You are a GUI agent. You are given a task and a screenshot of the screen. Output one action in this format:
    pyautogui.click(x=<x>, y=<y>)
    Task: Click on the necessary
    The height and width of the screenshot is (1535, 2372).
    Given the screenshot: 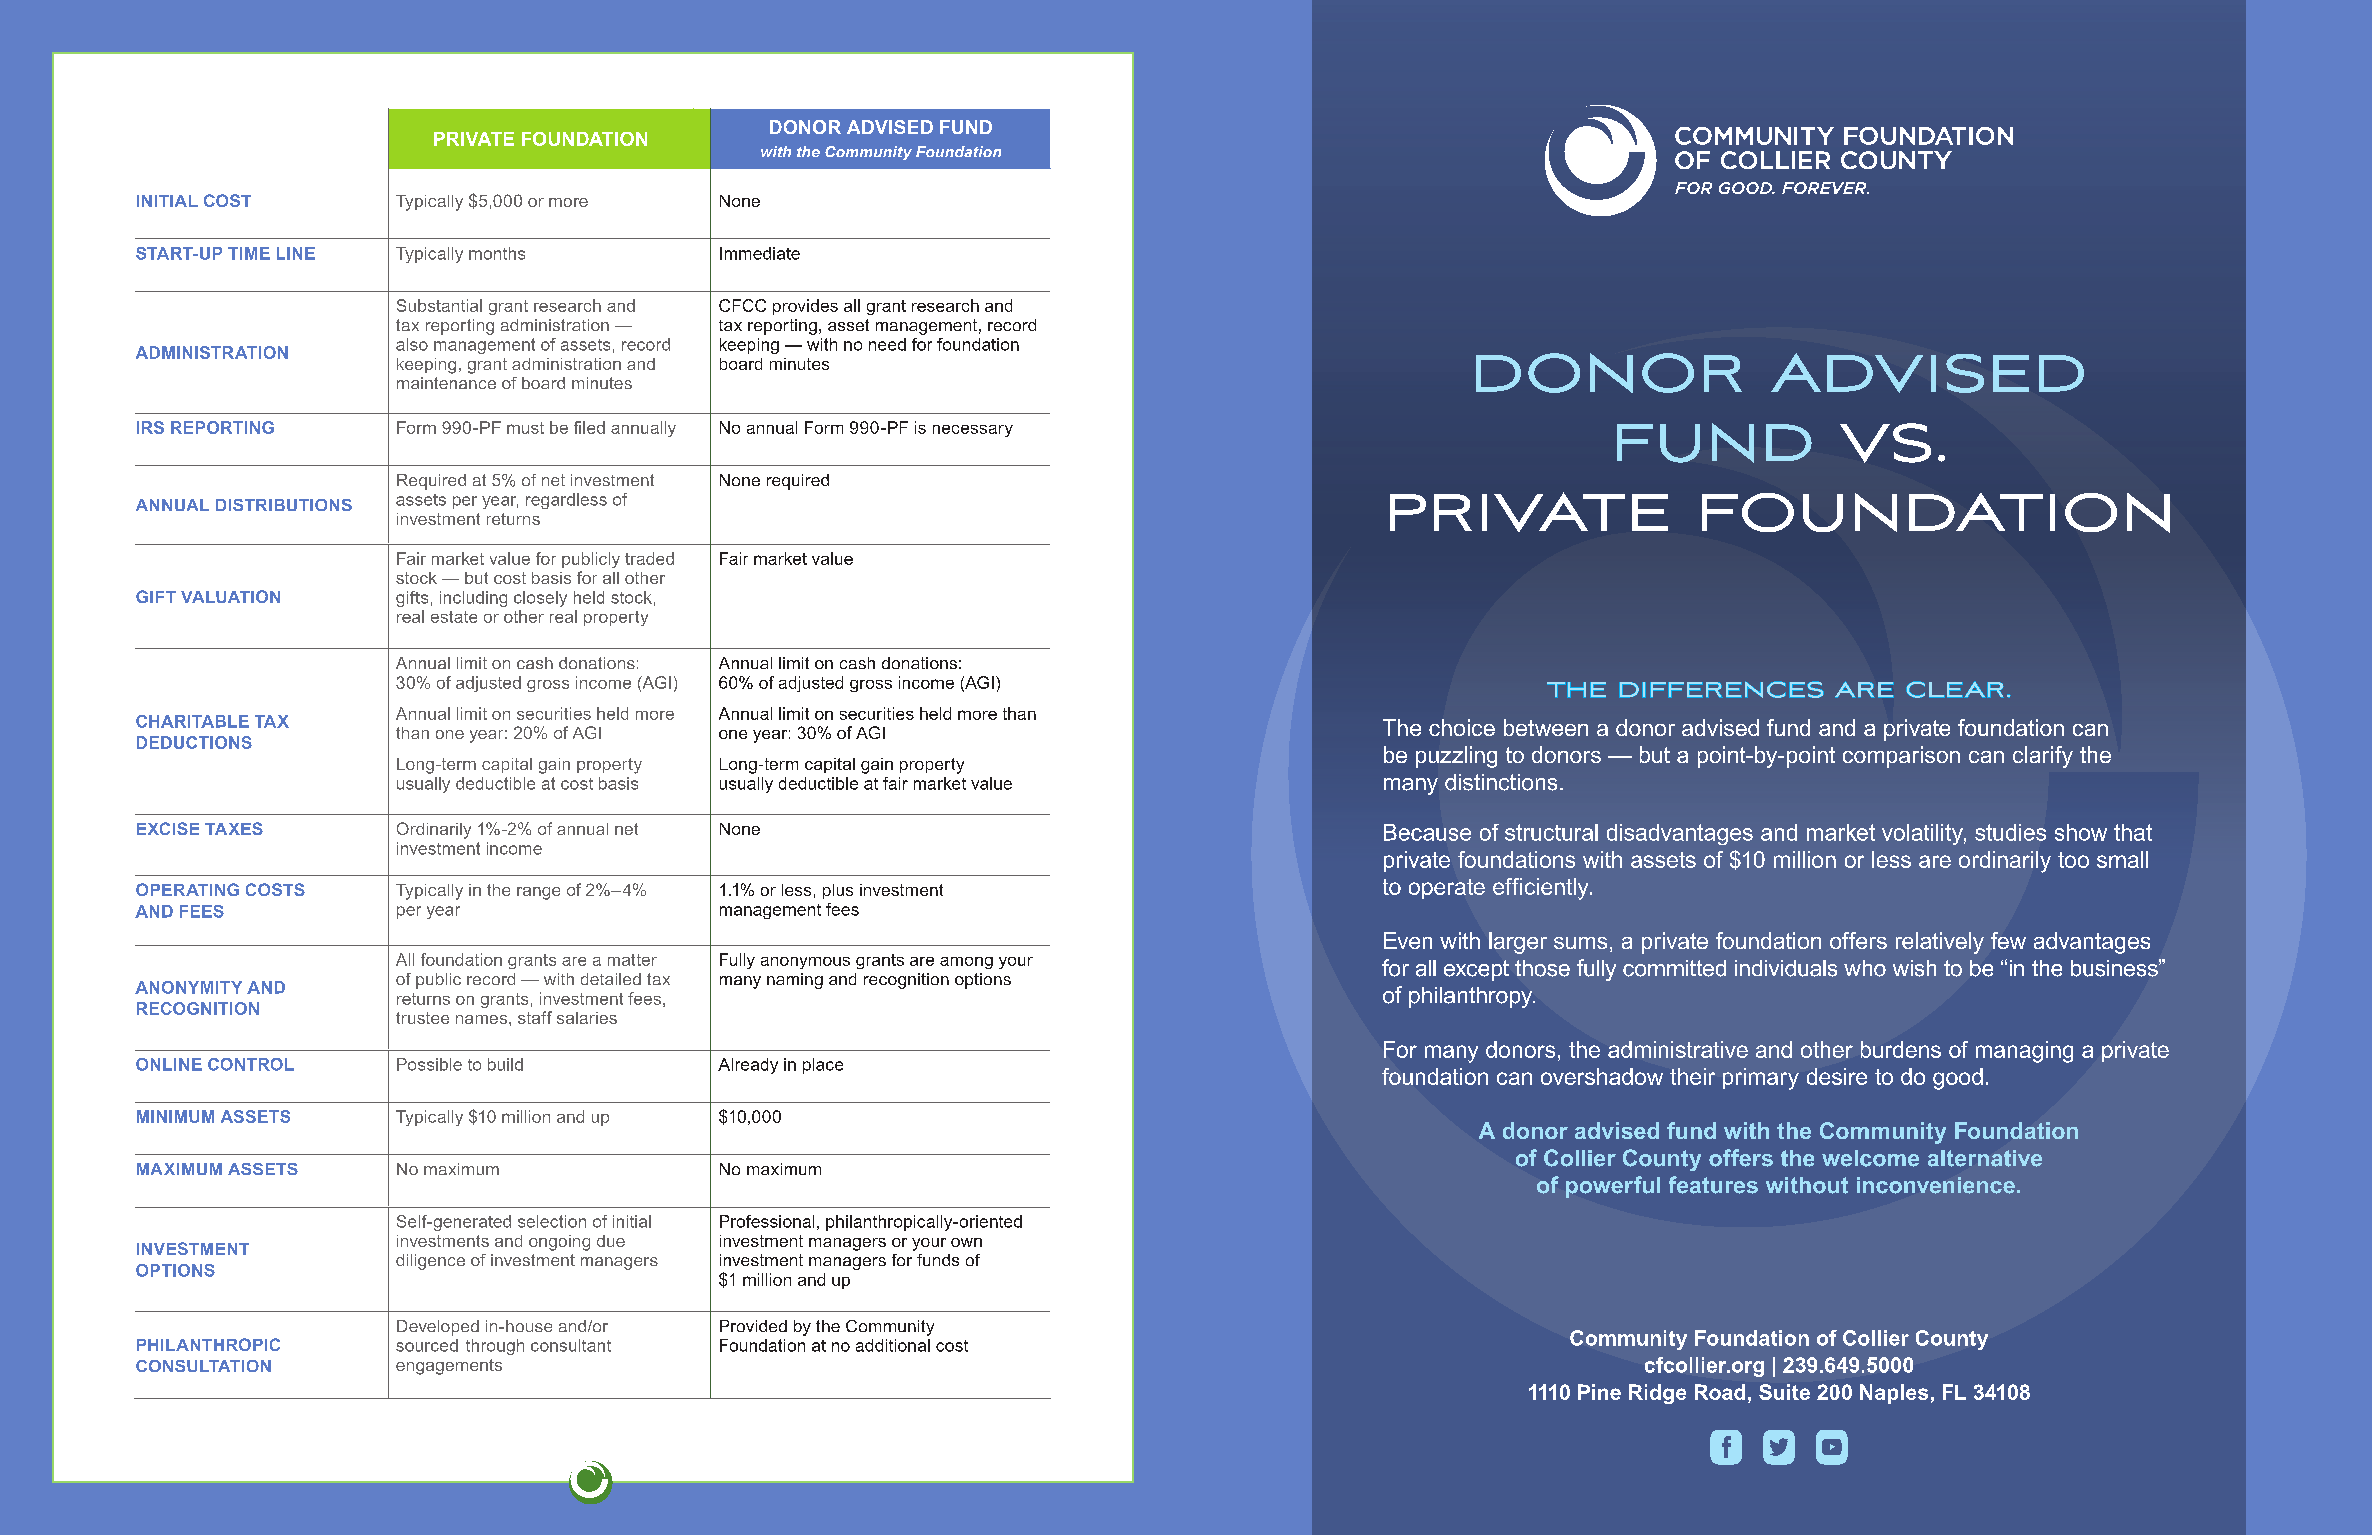 What is the action you would take?
    pyautogui.click(x=973, y=431)
